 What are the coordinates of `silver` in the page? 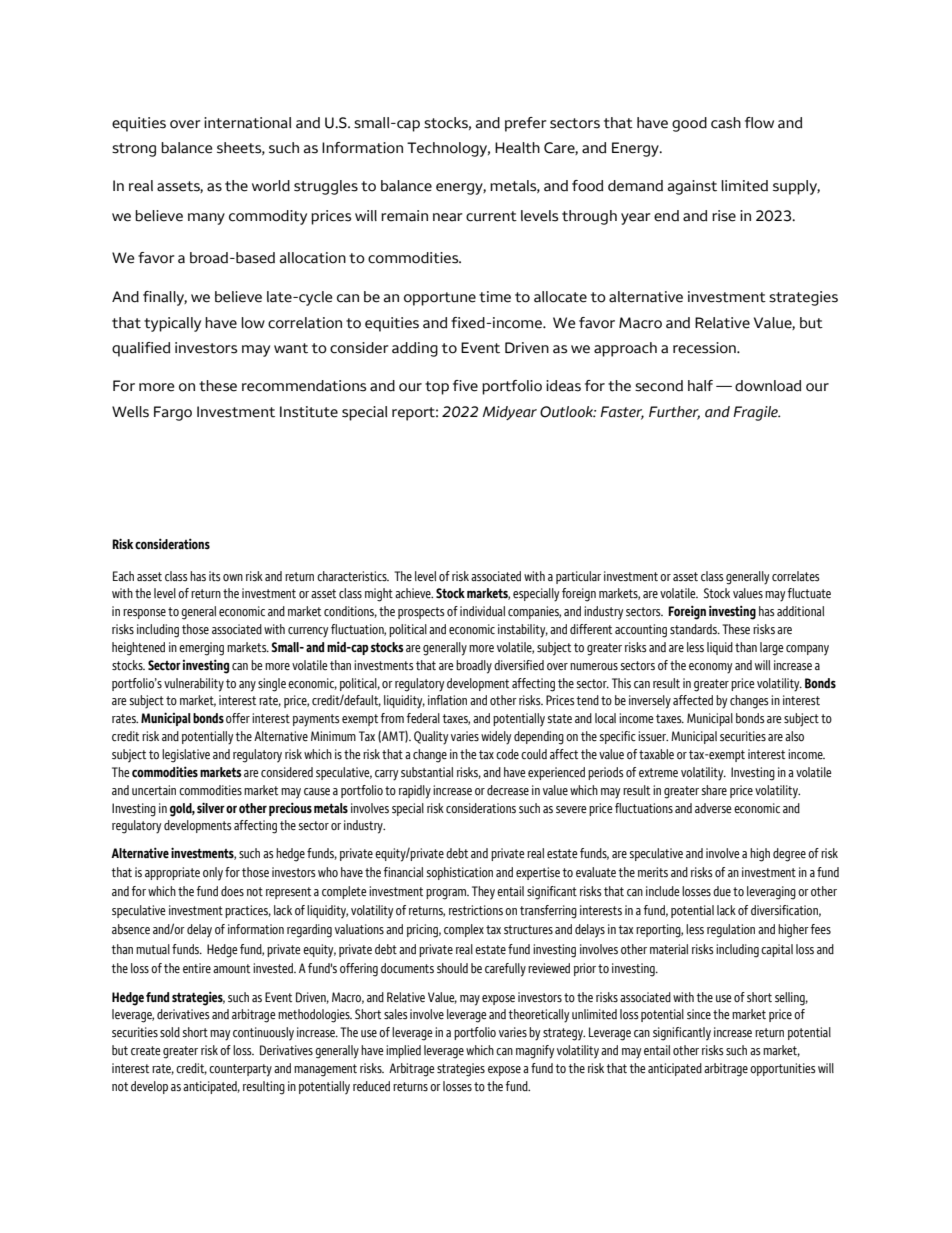 It's located at (211, 808).
